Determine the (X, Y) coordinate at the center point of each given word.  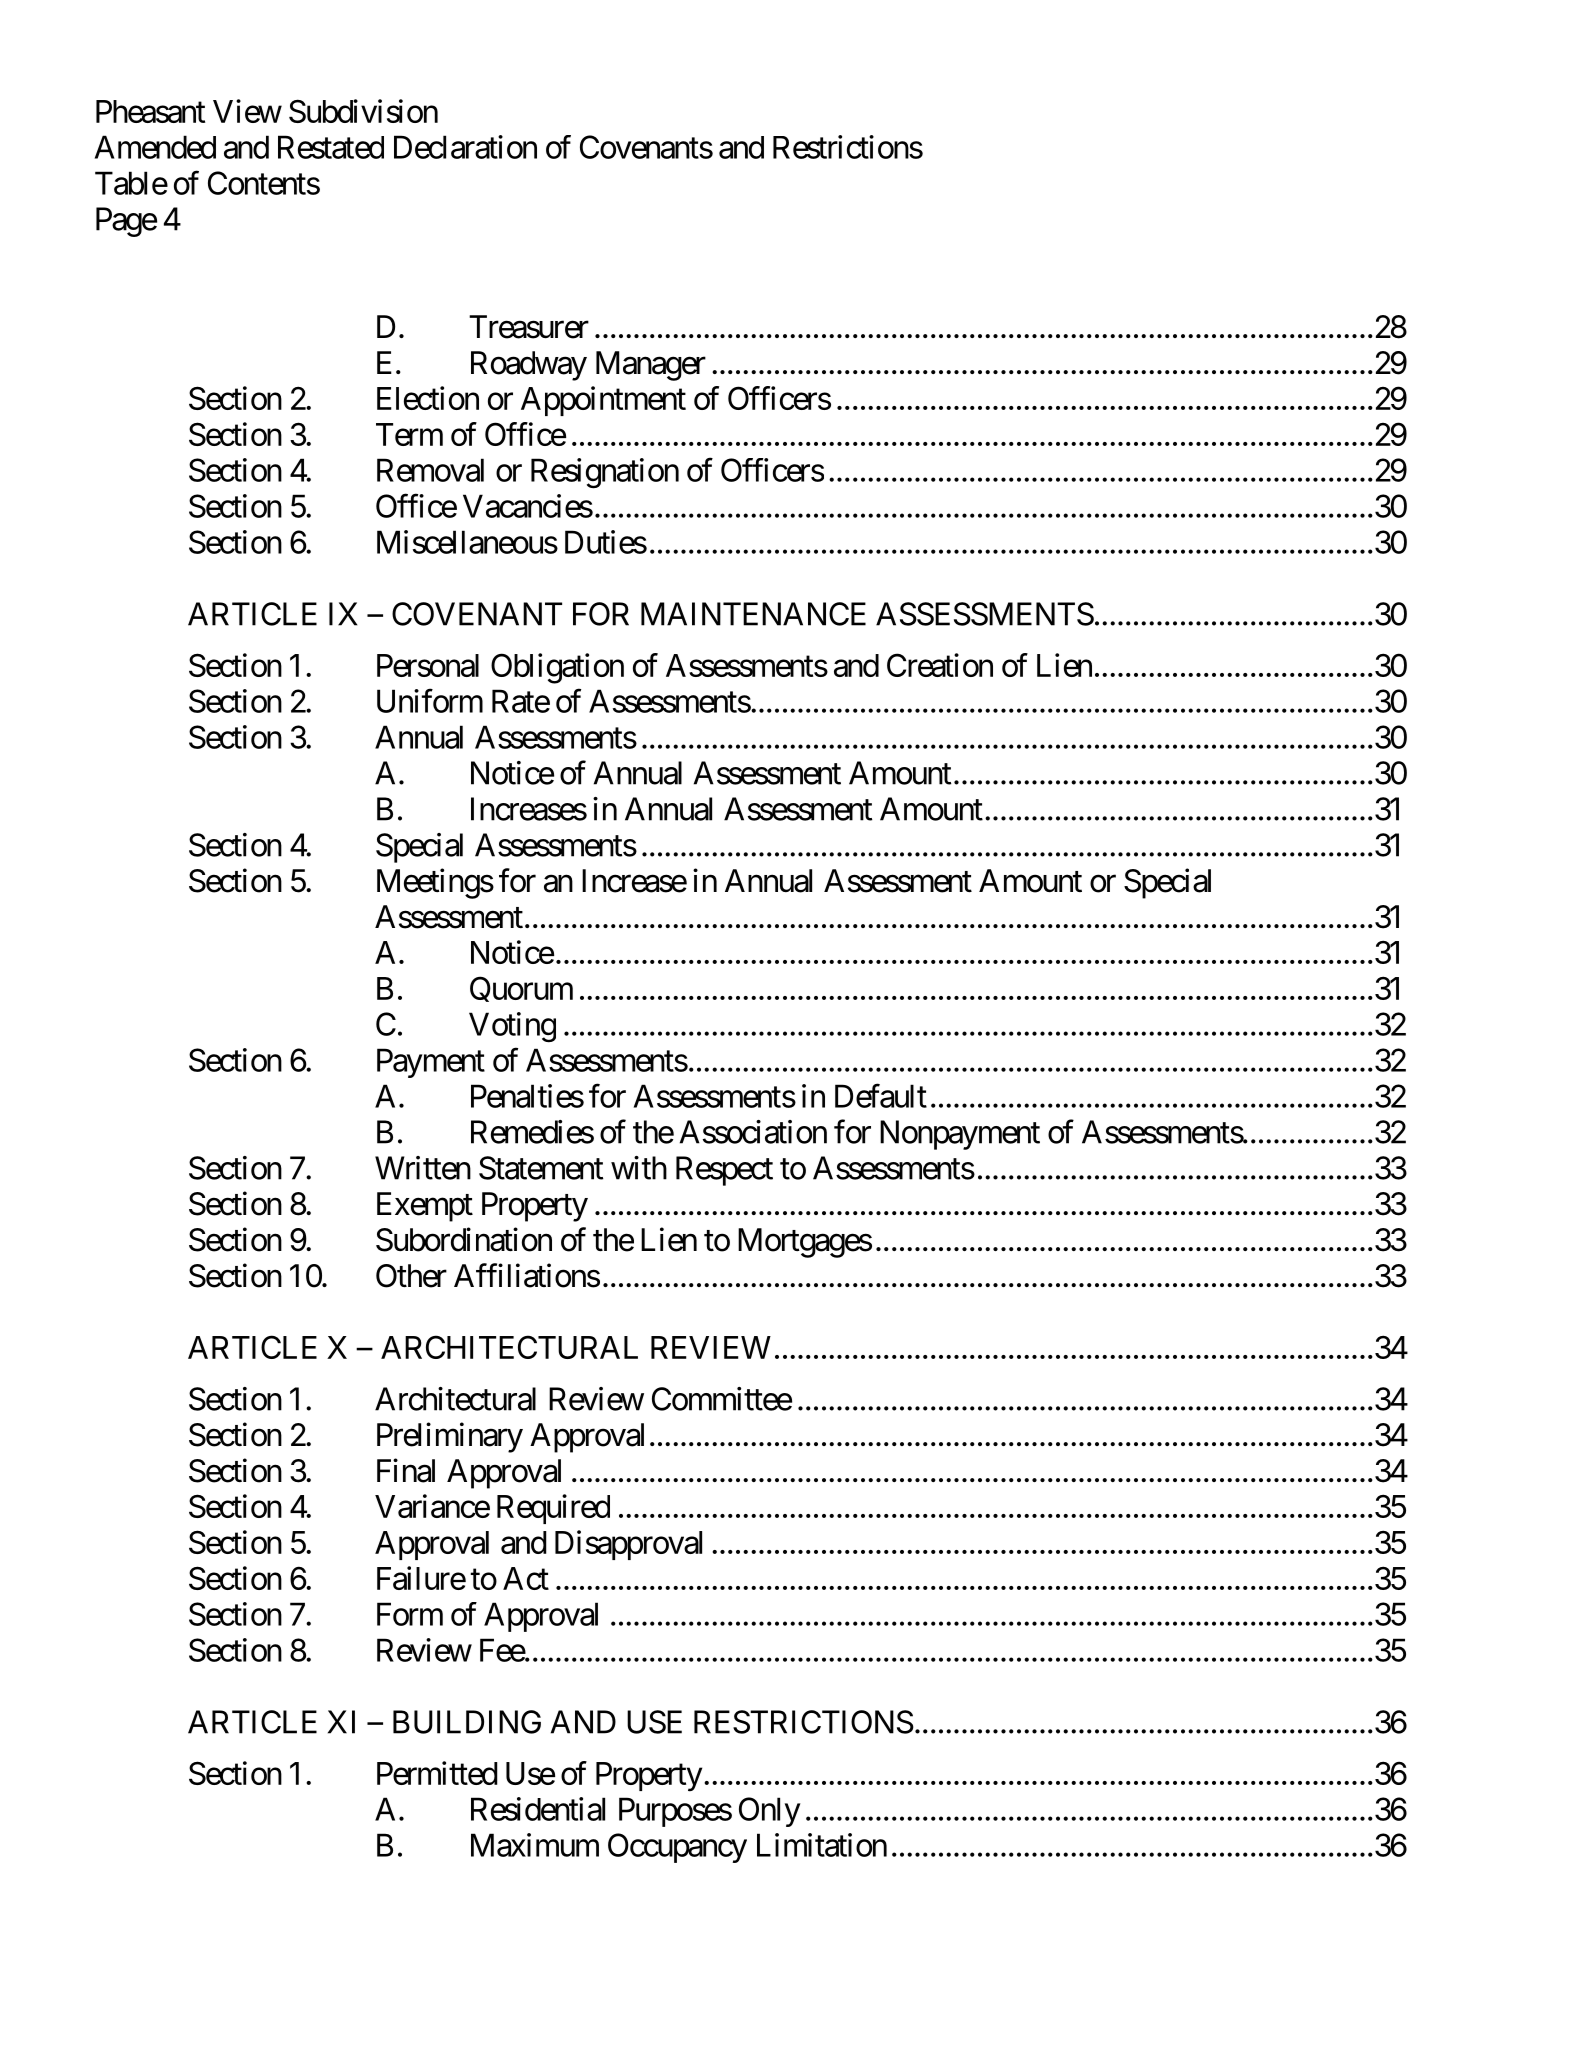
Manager (651, 366)
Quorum (521, 989)
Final (406, 1470)
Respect (724, 1171)
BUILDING (467, 1722)
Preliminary (450, 1437)
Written (423, 1168)
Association (753, 1132)
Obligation (557, 668)
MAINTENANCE (753, 614)
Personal (428, 665)
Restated (331, 147)
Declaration (465, 147)
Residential (538, 1809)
